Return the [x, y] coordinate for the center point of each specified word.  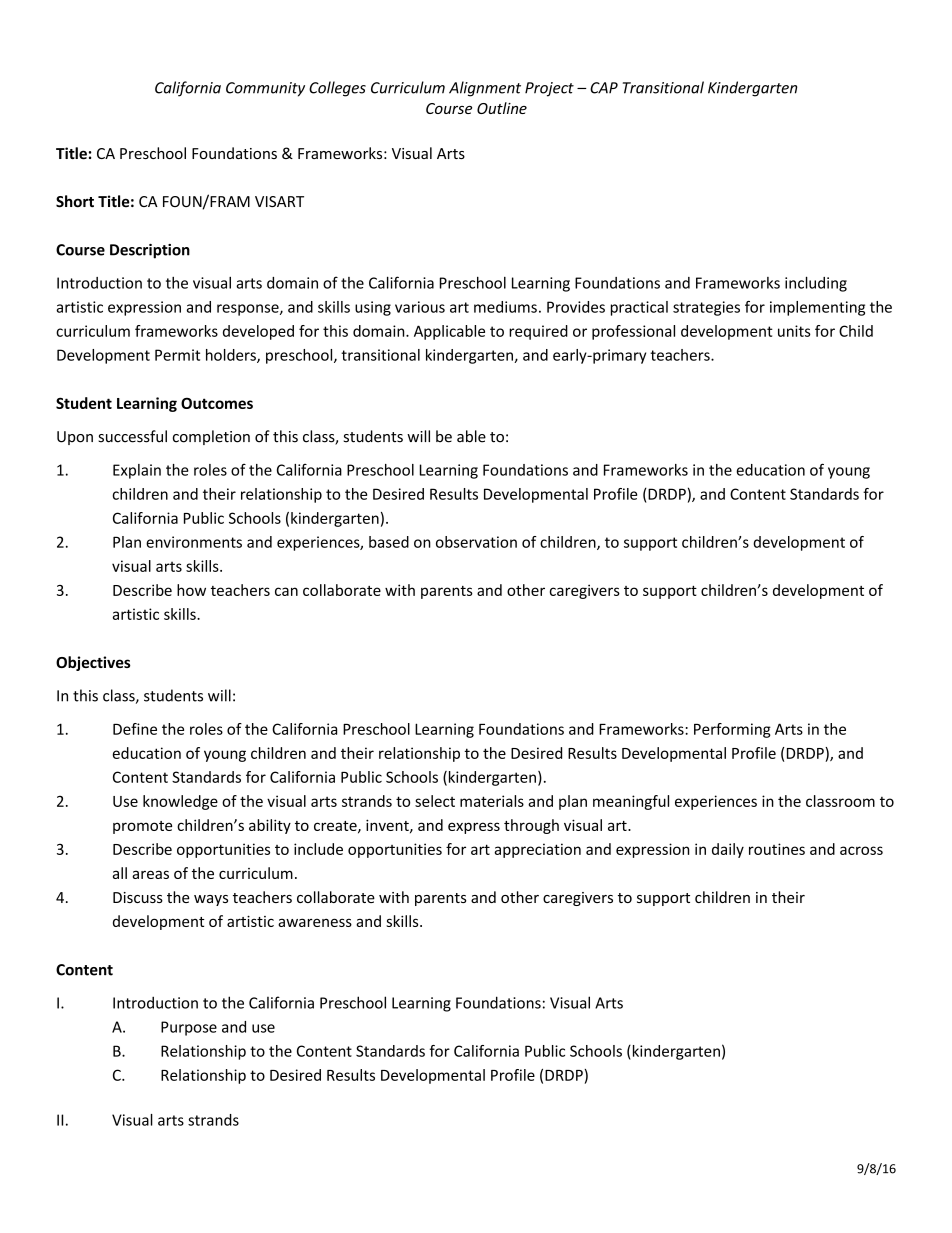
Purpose [189, 1028]
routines [777, 849]
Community [265, 89]
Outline [502, 108]
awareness [315, 922]
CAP [604, 88]
